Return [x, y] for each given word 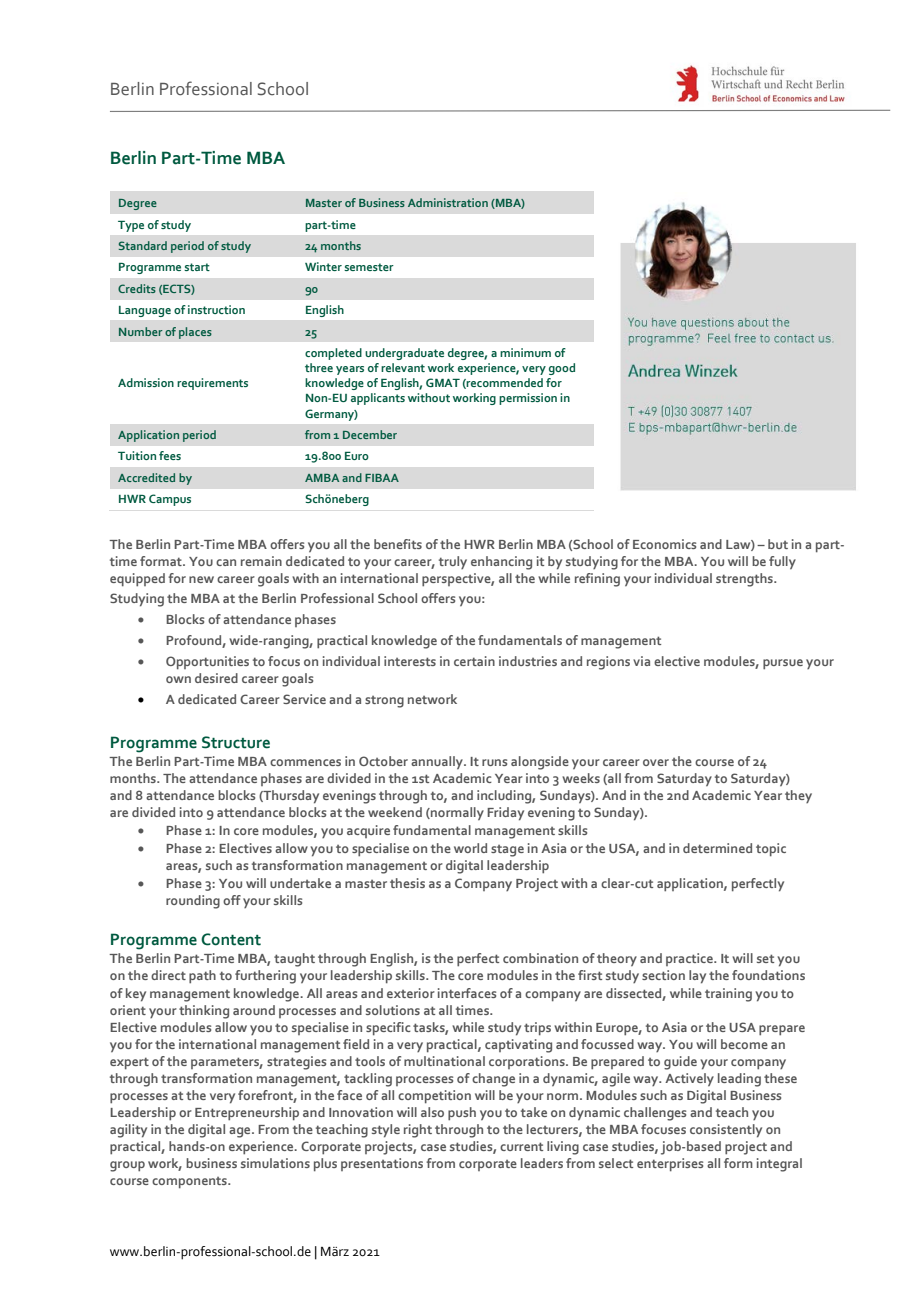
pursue [783, 664]
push [462, 1114]
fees [170, 455]
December [370, 434]
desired [216, 678]
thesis [407, 883]
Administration [448, 202]
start [197, 267]
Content [231, 939]
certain [474, 661]
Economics [664, 544]
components [190, 1183]
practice [690, 959]
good [562, 369]
